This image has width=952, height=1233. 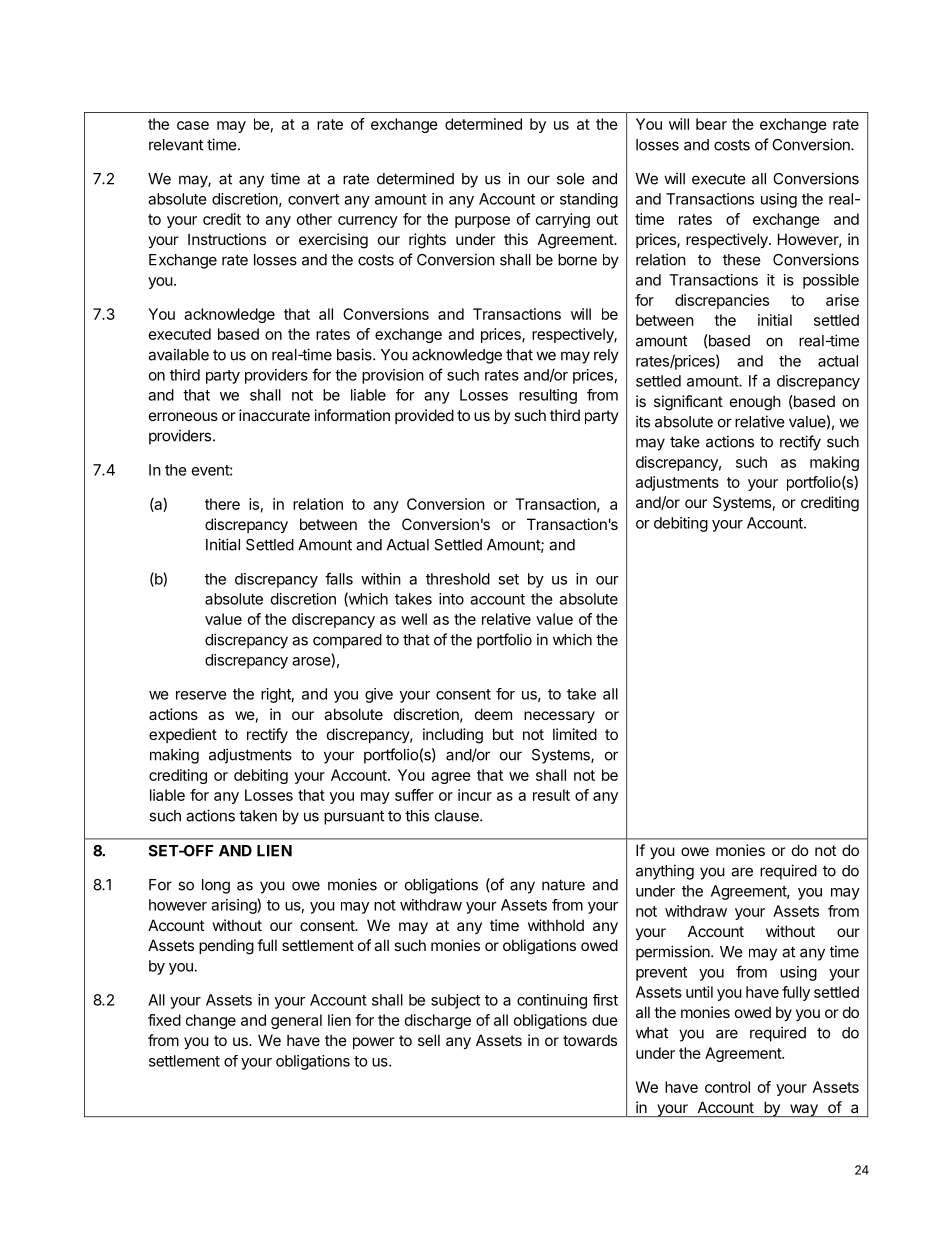 What do you see at coordinates (755, 403) in the image?
I see `enough` at bounding box center [755, 403].
